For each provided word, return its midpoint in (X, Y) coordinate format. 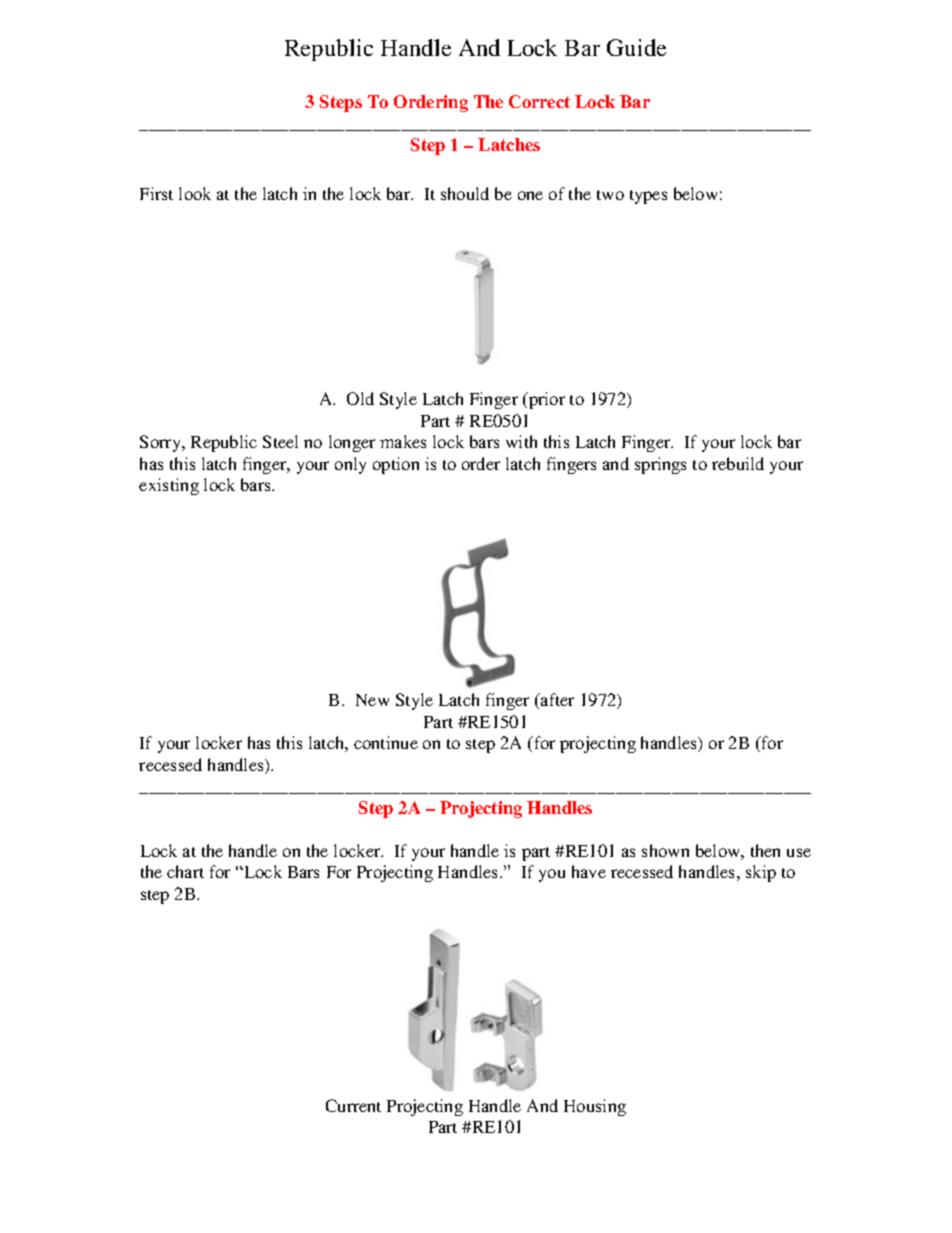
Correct (539, 101)
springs (660, 465)
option (396, 465)
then (765, 850)
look (195, 193)
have (589, 871)
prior (546, 400)
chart (185, 871)
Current (353, 1105)
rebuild (738, 463)
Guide (636, 47)
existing (169, 486)
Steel (280, 441)
